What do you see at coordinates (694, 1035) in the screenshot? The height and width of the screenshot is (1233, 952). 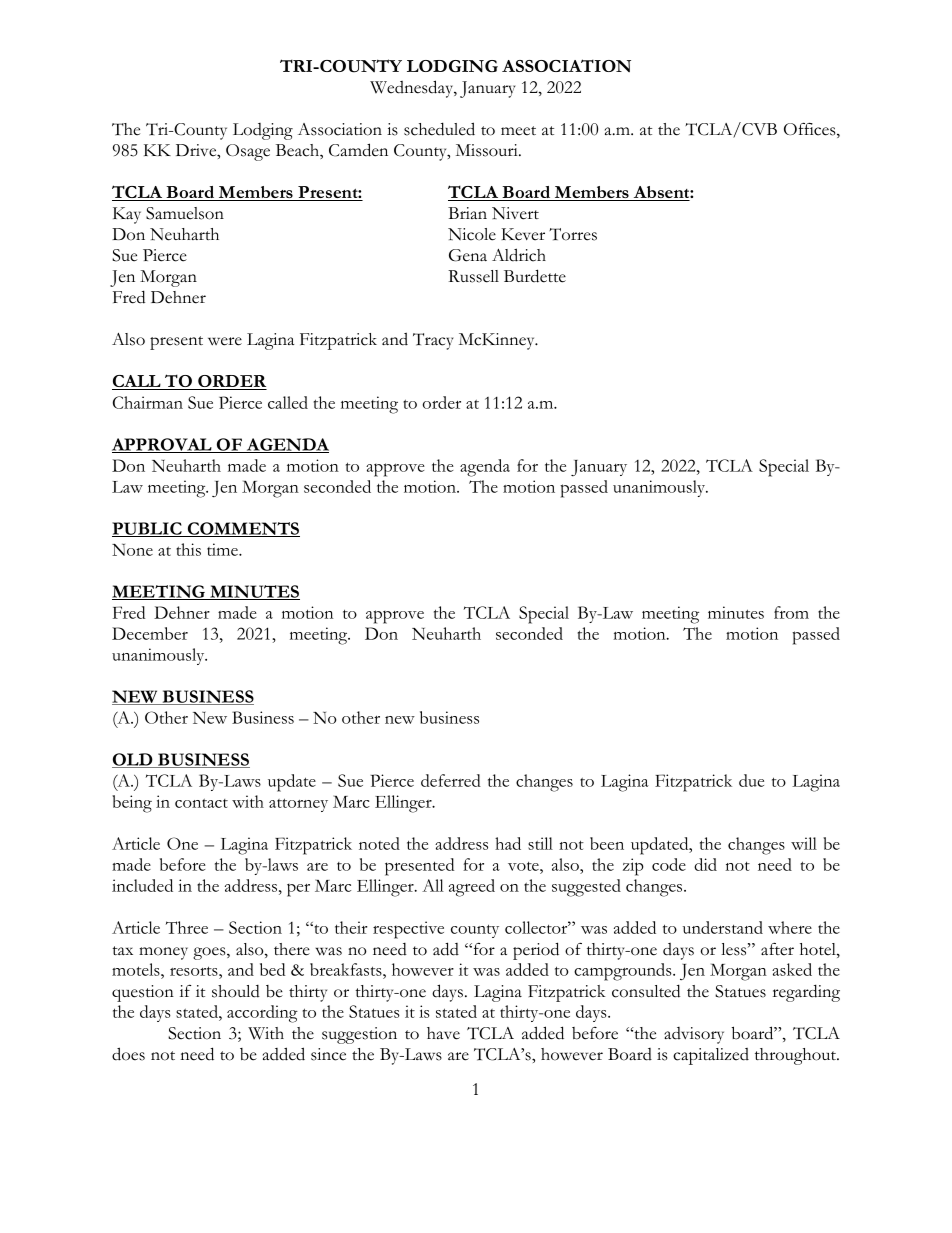 I see `advisory` at bounding box center [694, 1035].
